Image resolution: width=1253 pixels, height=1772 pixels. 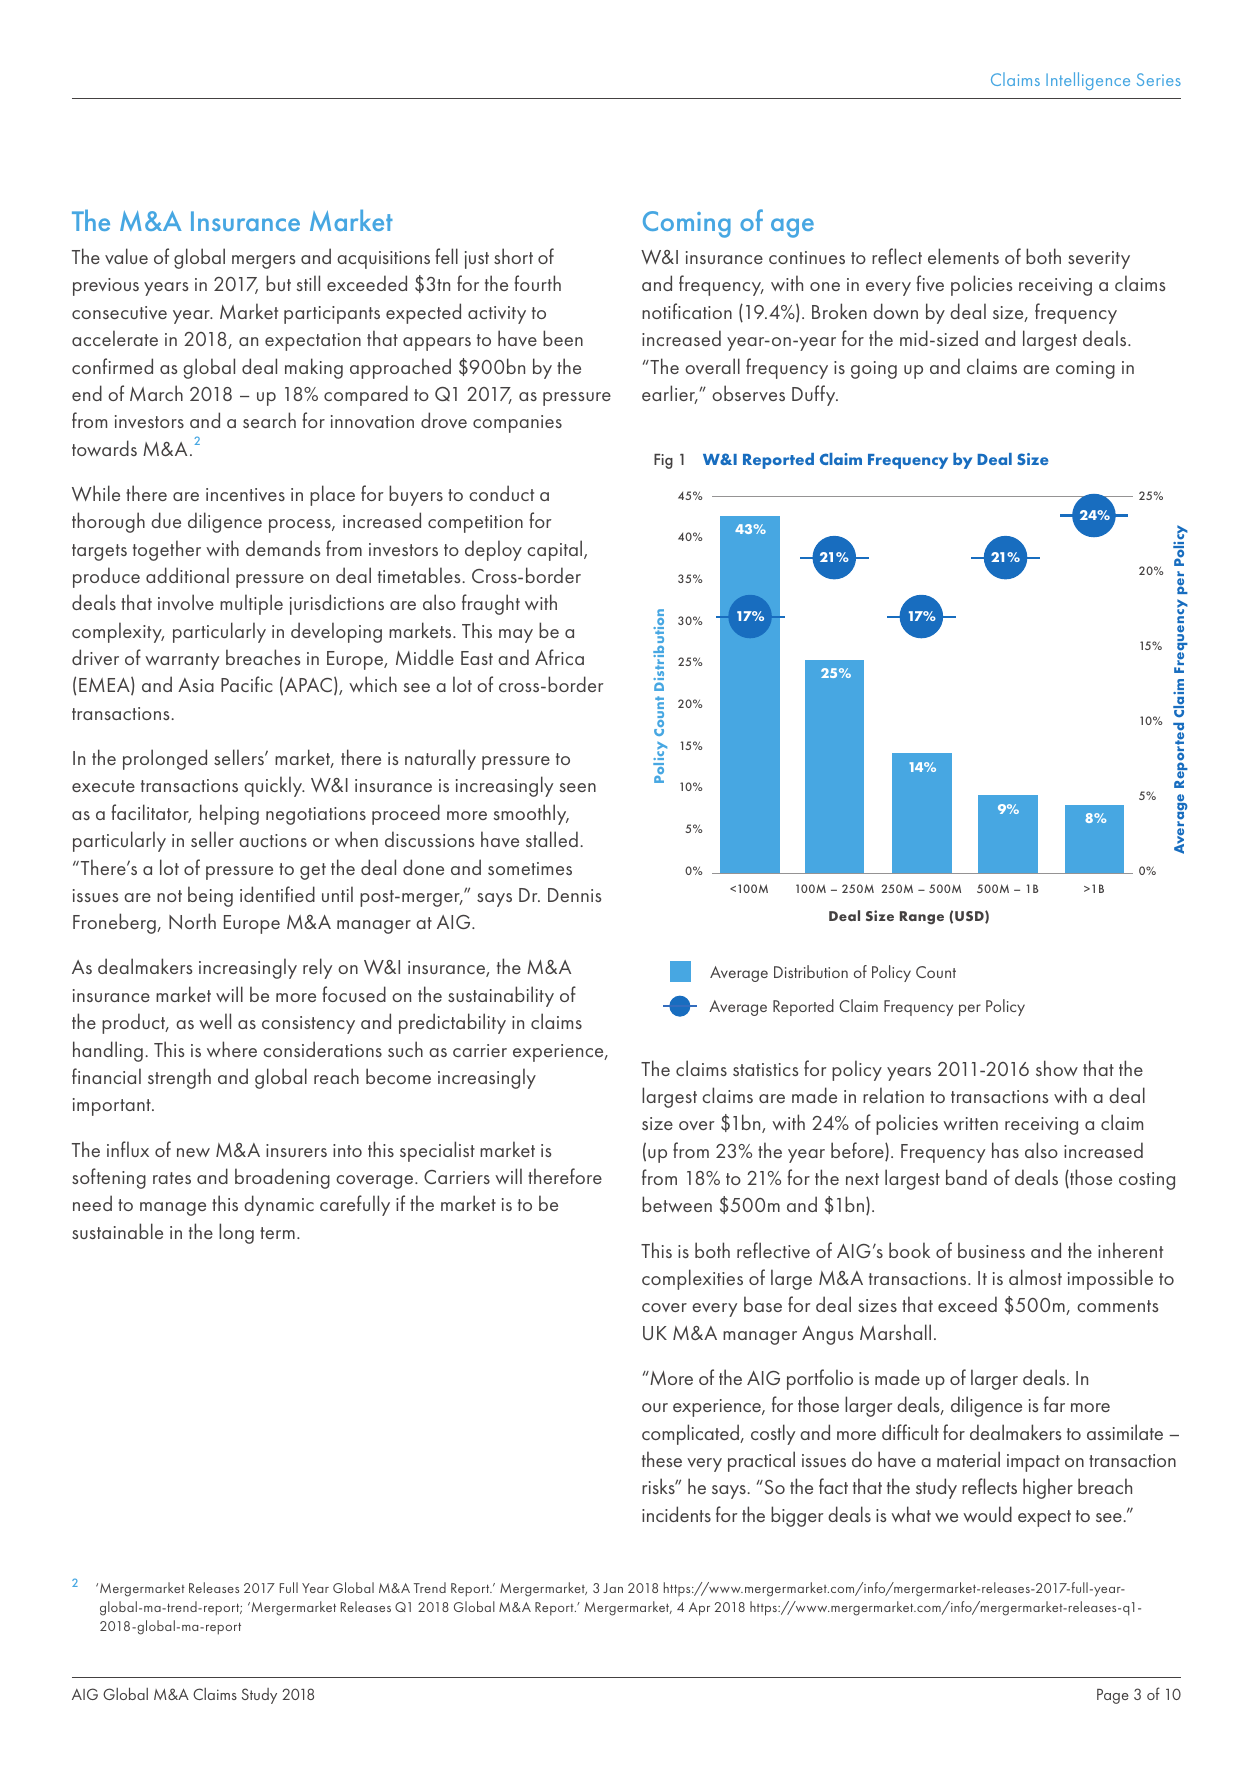 I want to click on incentives, so click(x=245, y=494).
